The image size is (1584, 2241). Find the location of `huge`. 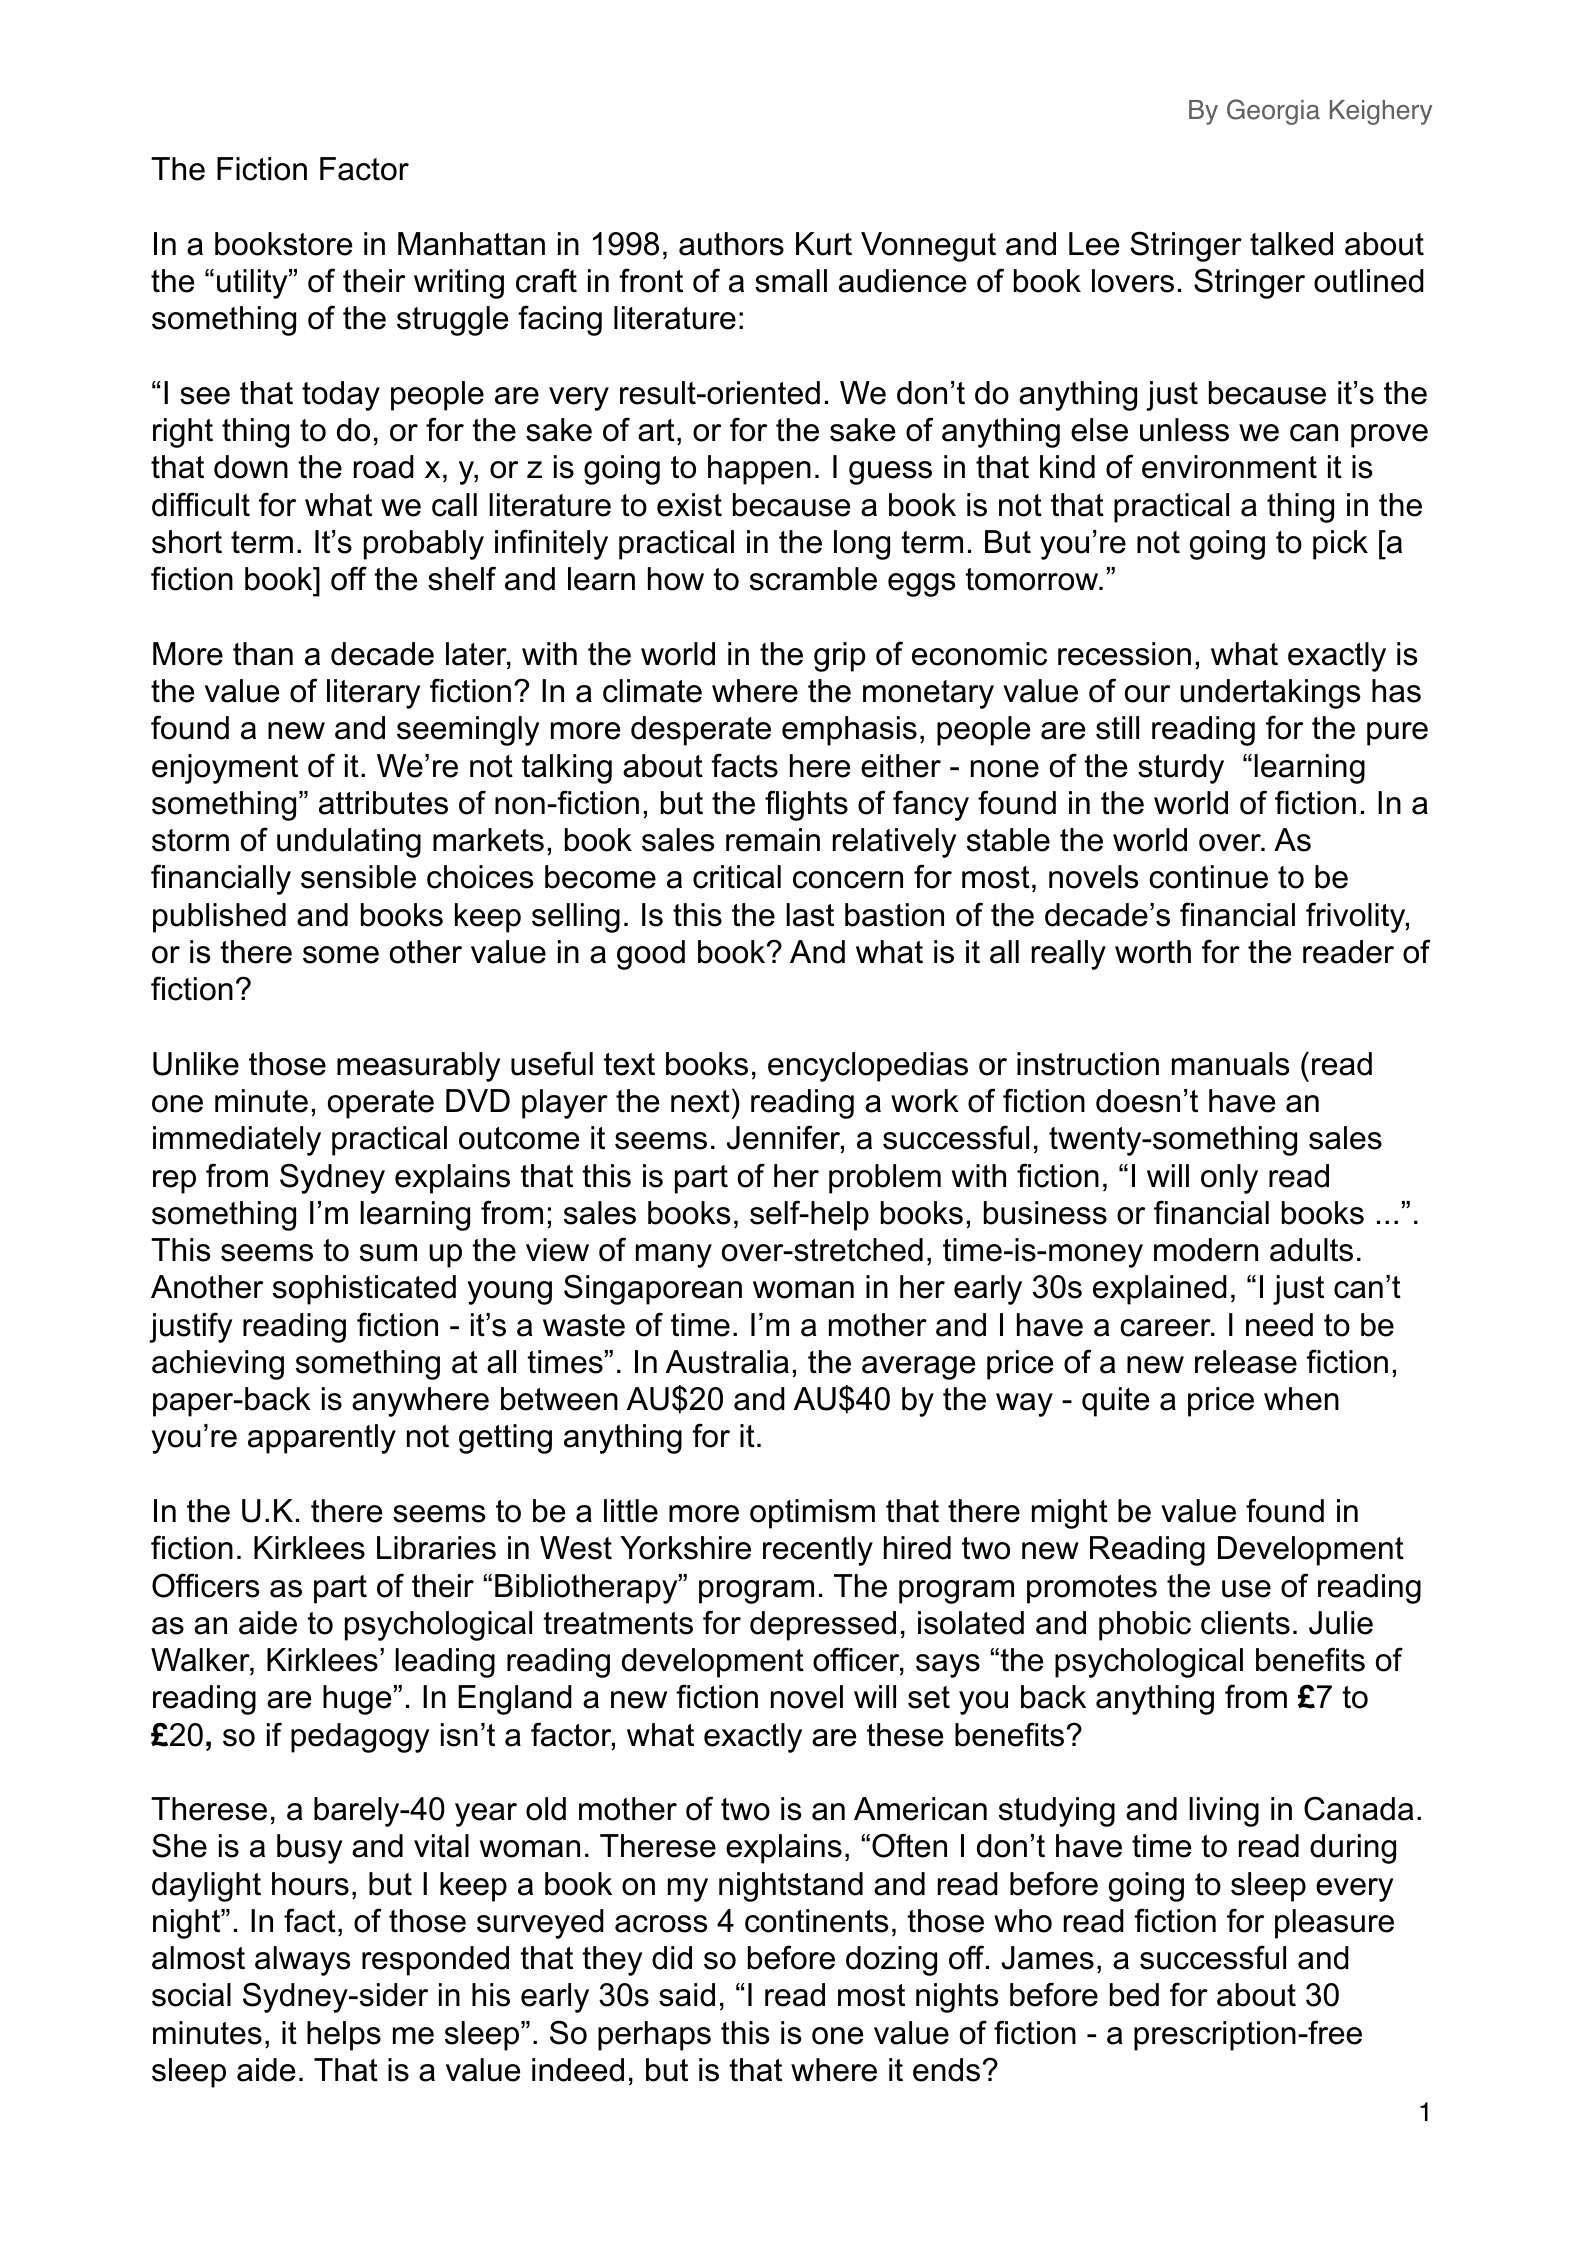

huge is located at coordinates (357, 1700).
